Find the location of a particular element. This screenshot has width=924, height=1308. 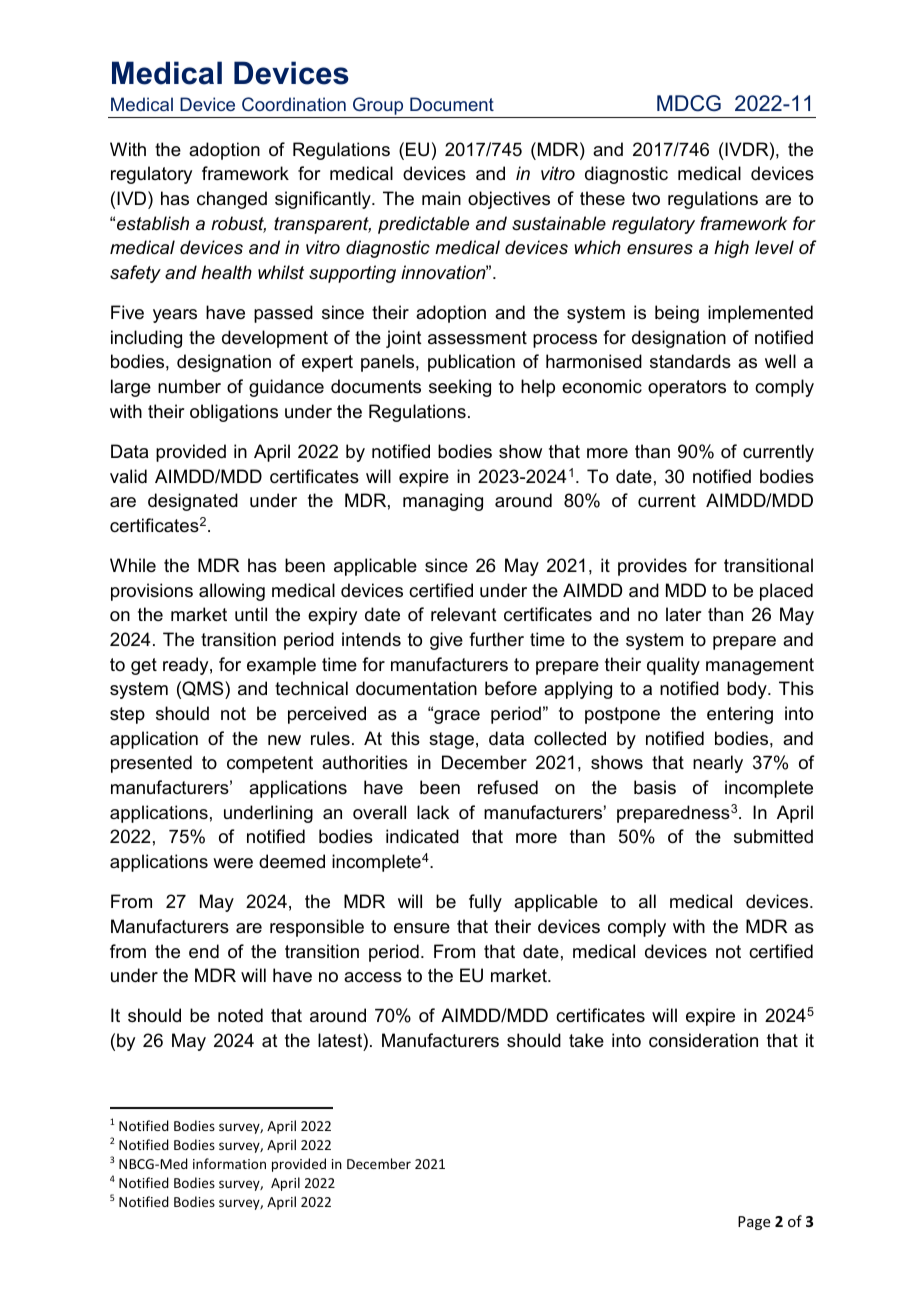

changed is located at coordinates (232, 200).
